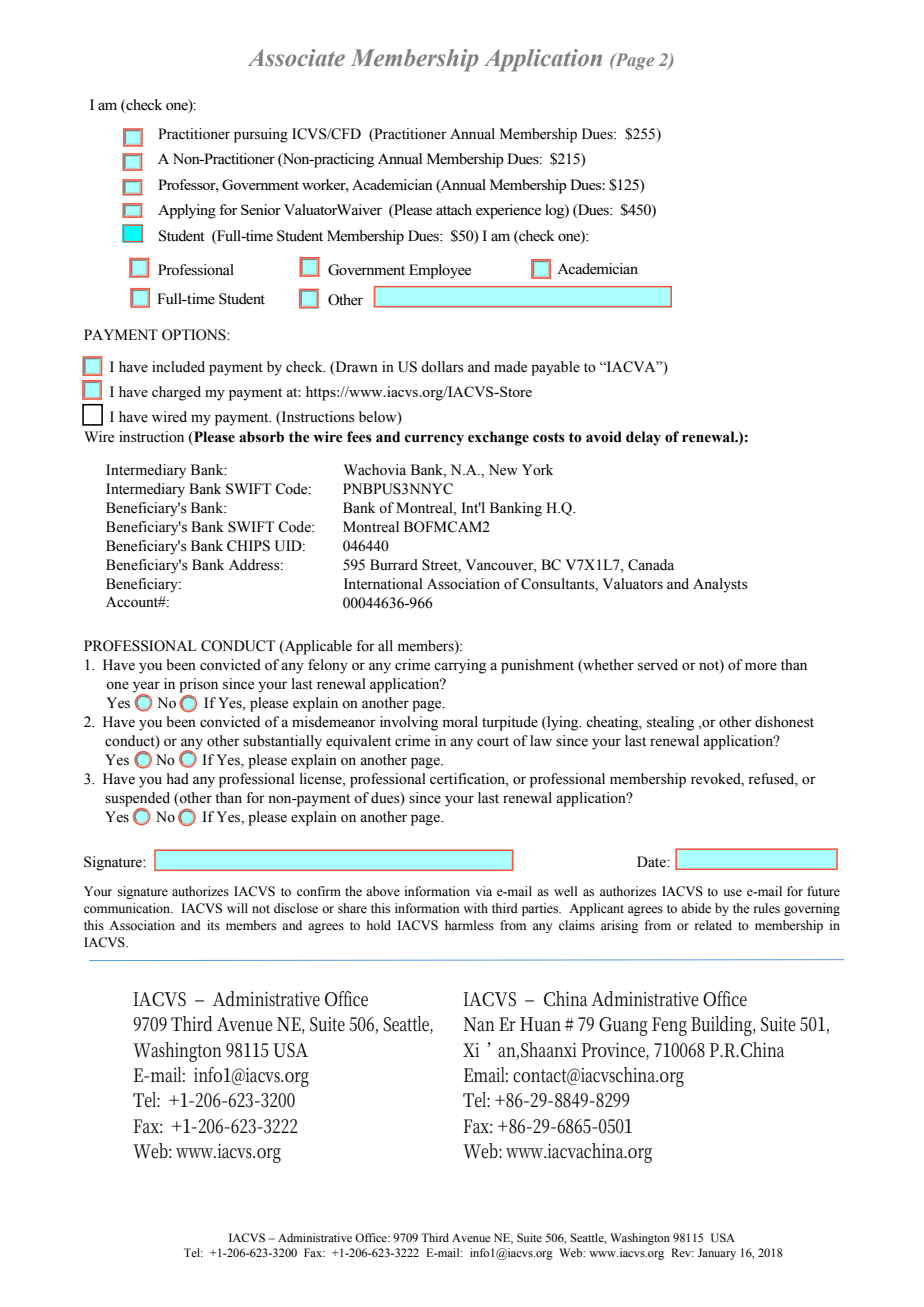 The height and width of the page is (1307, 924). I want to click on delay, so click(643, 438).
